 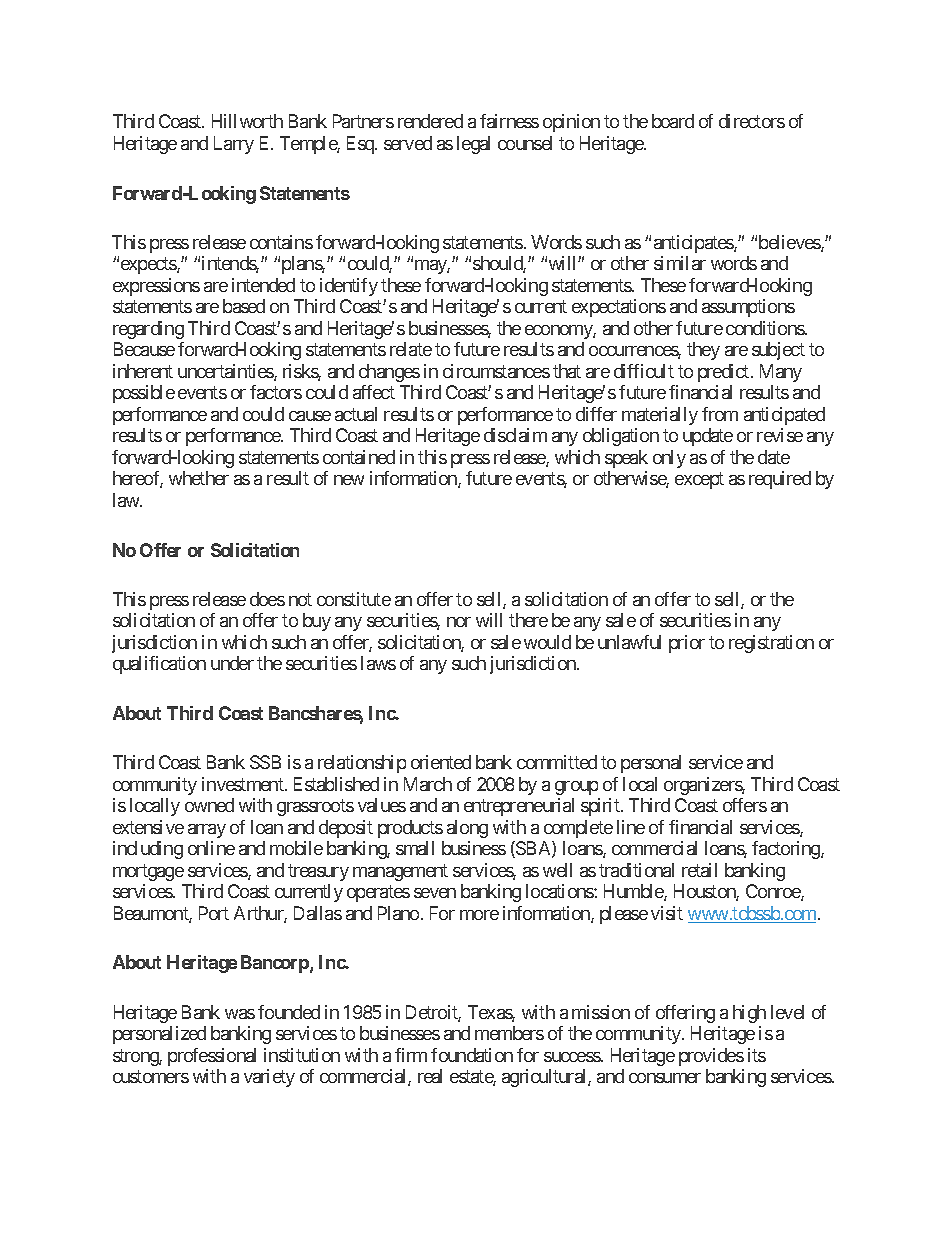 I want to click on legal, so click(x=473, y=145).
